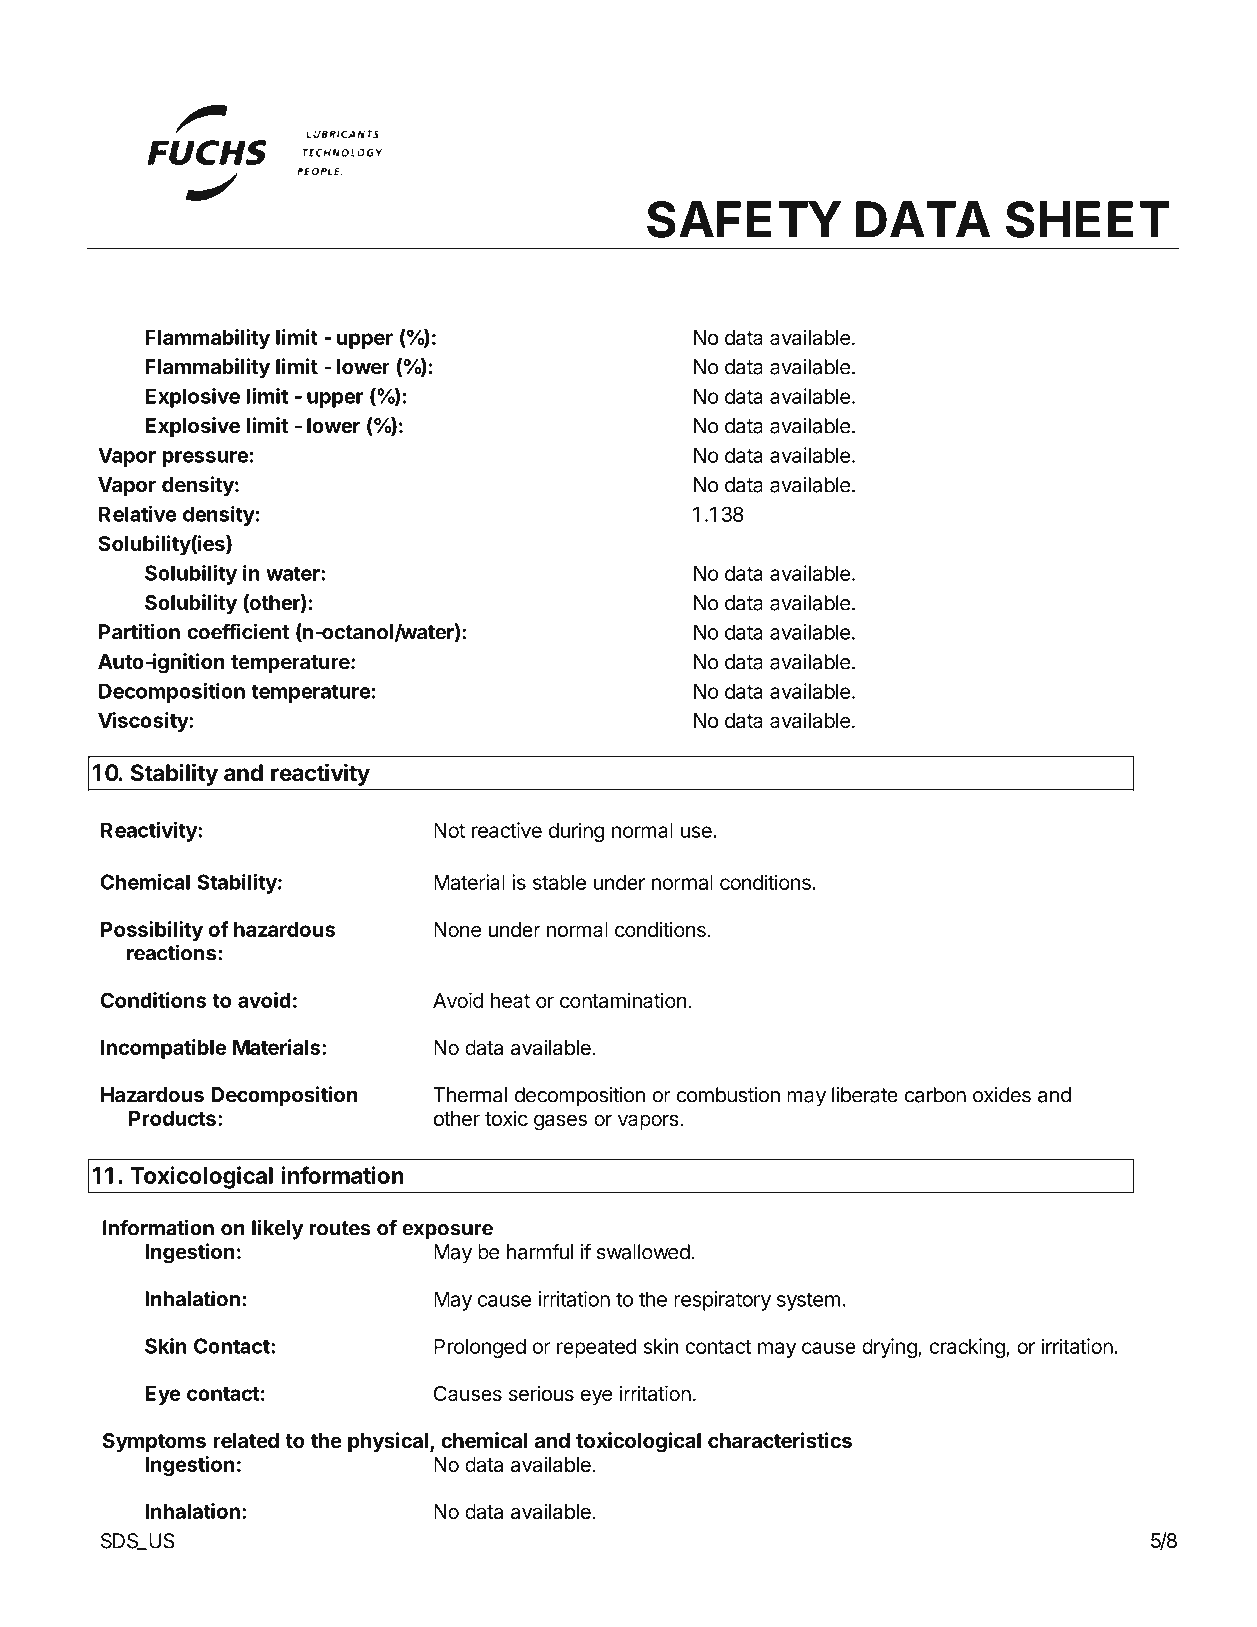 The height and width of the document is (1627, 1257). What do you see at coordinates (152, 931) in the document?
I see `Possibility` at bounding box center [152, 931].
